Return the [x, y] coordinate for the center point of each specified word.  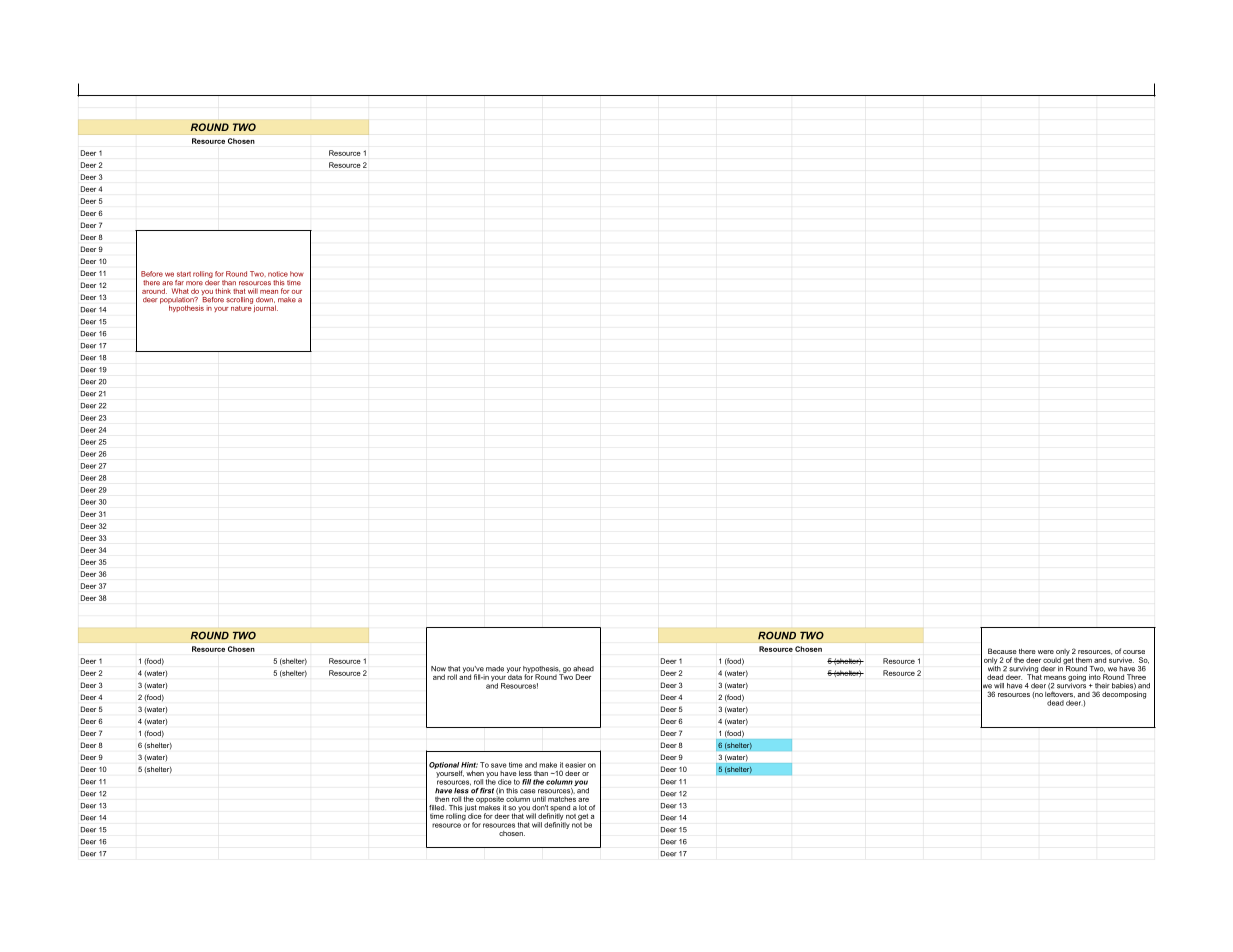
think [223, 291]
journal [265, 307]
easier [575, 765]
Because [1002, 651]
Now [438, 669]
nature [242, 307]
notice [278, 274]
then [442, 799]
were [1046, 652]
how [297, 274]
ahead [583, 669]
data [514, 676]
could [1052, 660]
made [495, 669]
